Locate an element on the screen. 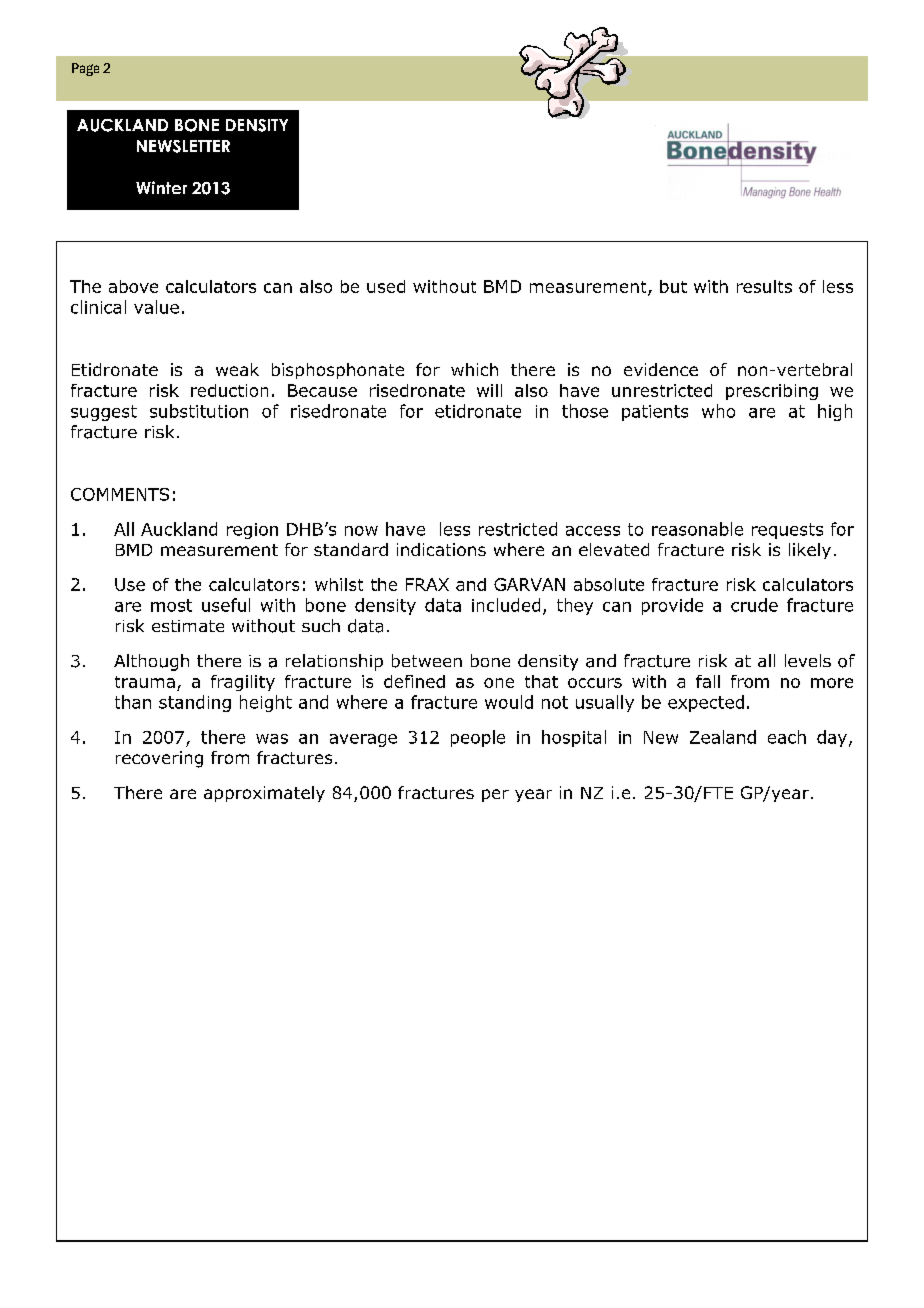 Image resolution: width=924 pixels, height=1308 pixels. indications is located at coordinates (441, 549).
